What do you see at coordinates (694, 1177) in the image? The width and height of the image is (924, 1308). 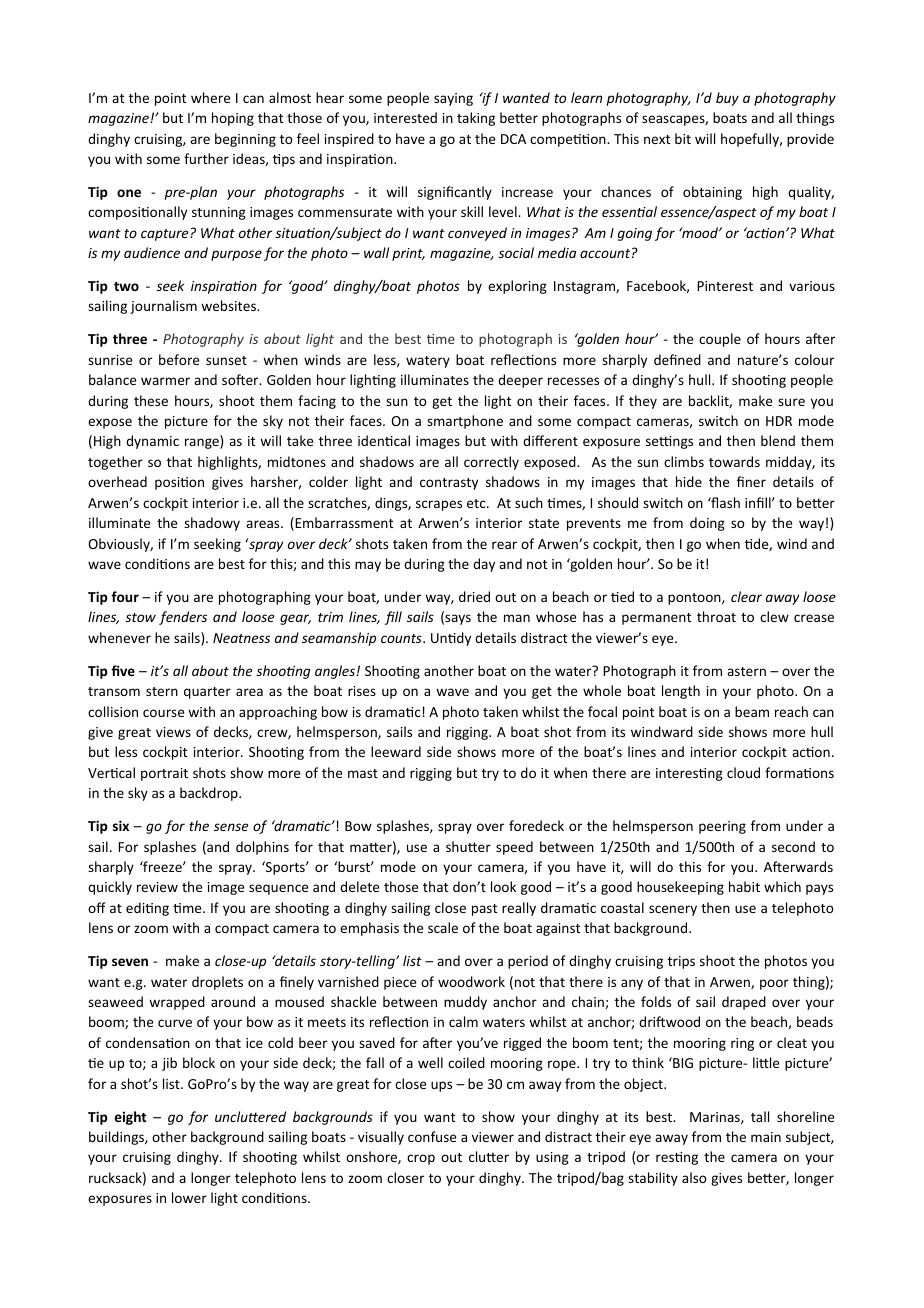 I see `also` at bounding box center [694, 1177].
